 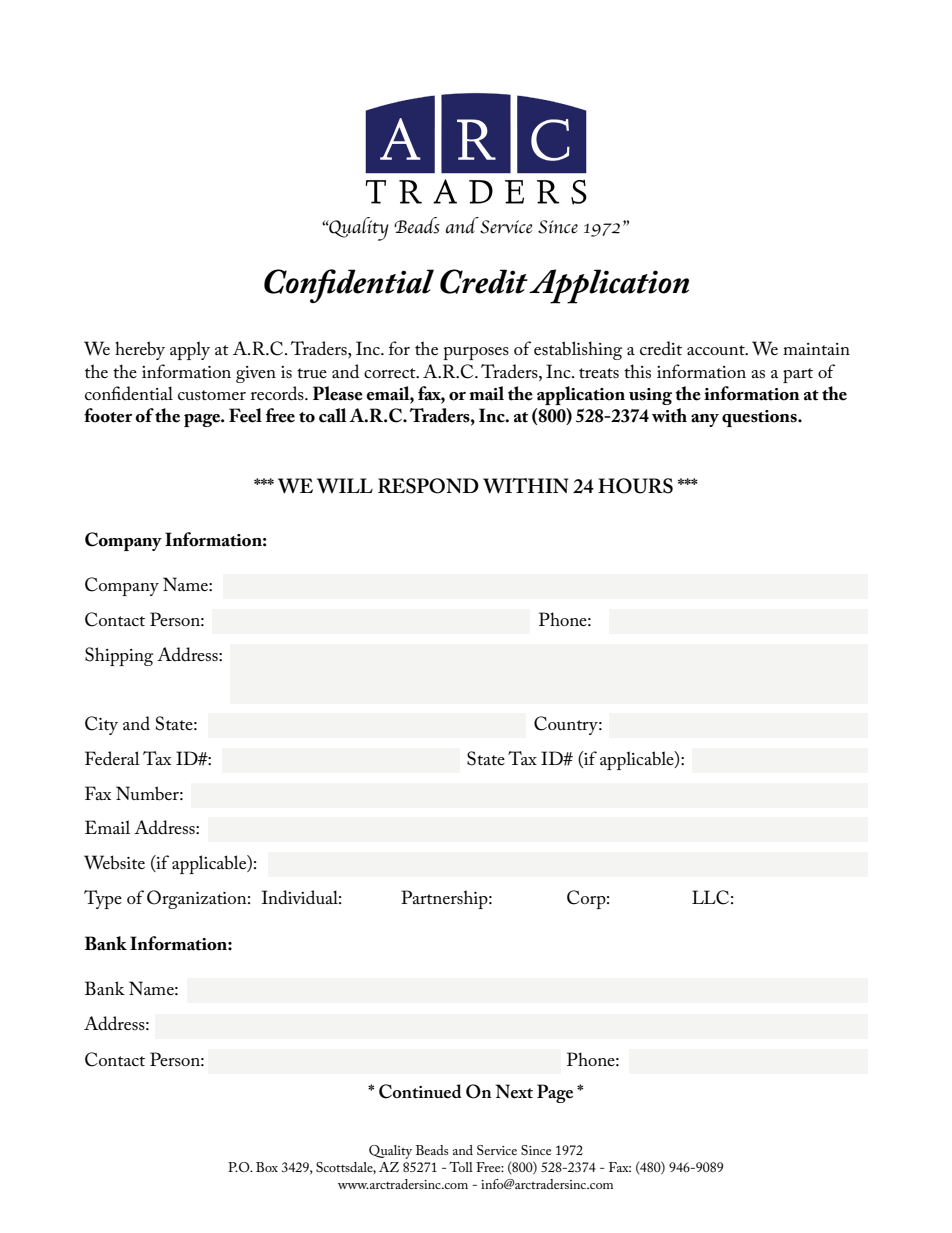 What do you see at coordinates (717, 350) in the image?
I see `account` at bounding box center [717, 350].
